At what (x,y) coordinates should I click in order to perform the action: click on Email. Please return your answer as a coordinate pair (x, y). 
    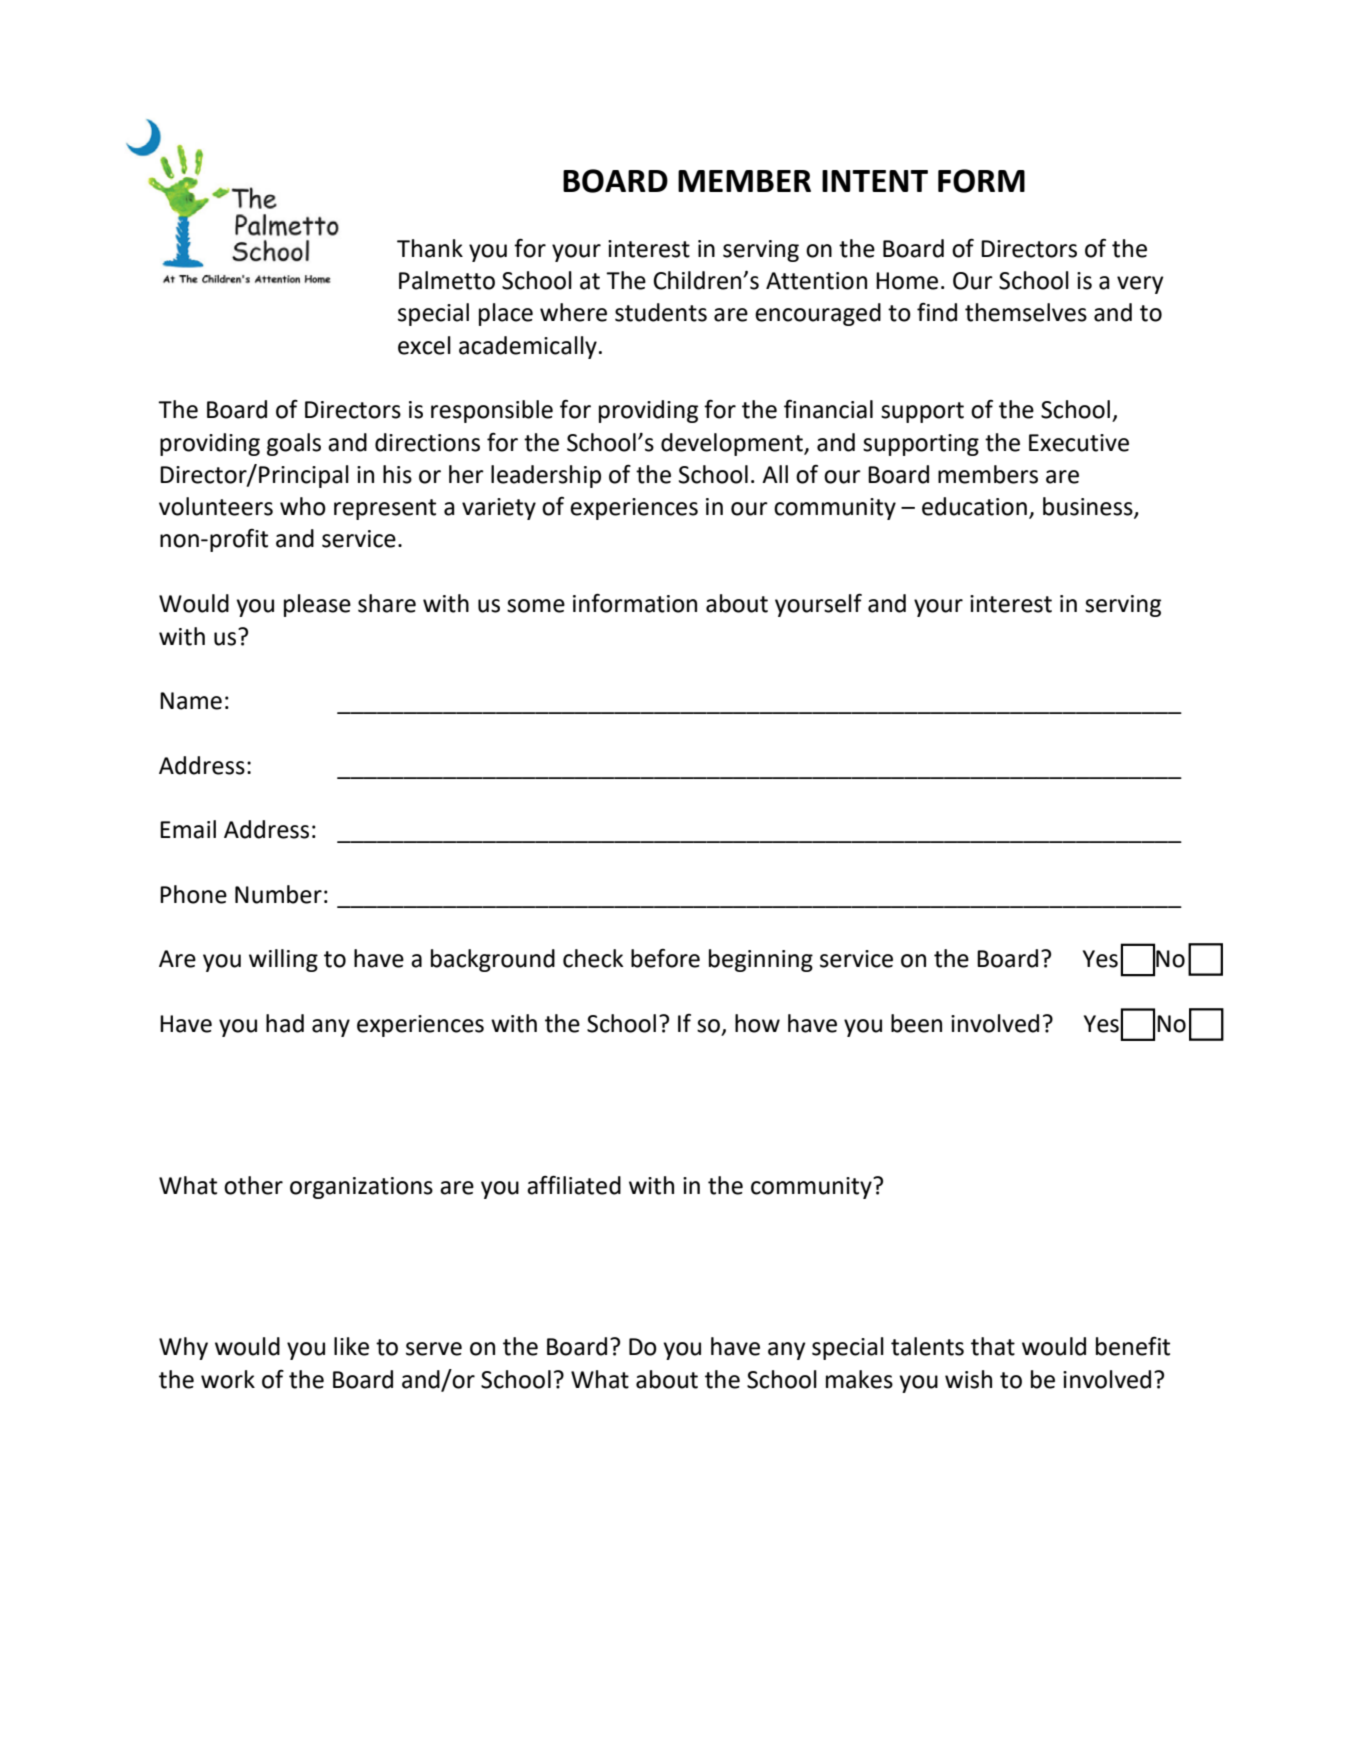
    Looking at the image, I should click on (188, 829).
